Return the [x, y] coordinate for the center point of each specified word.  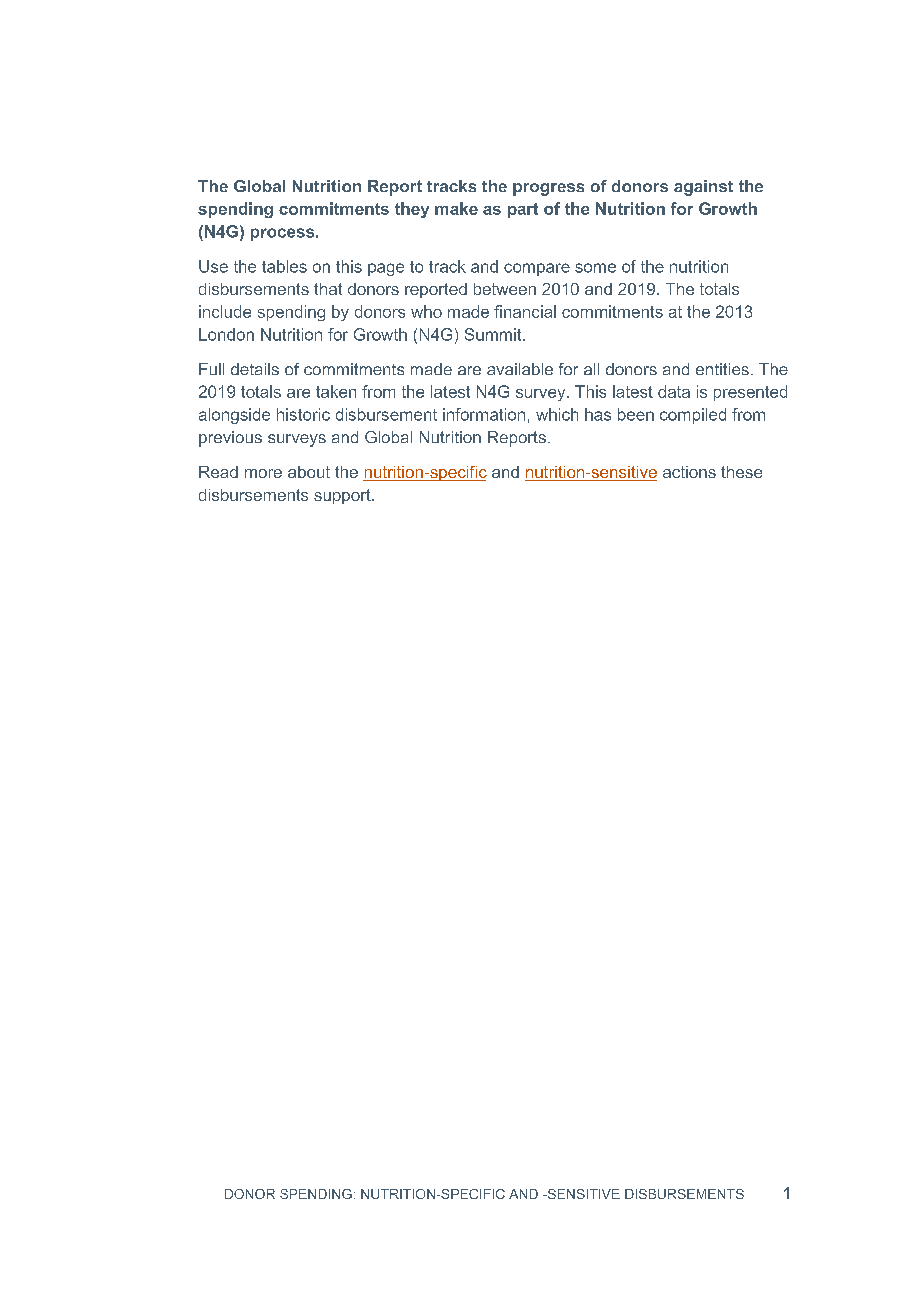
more [263, 473]
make [456, 208]
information [484, 414]
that [328, 289]
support [343, 496]
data [674, 391]
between [505, 289]
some [595, 268]
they [412, 210]
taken [336, 391]
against [703, 188]
